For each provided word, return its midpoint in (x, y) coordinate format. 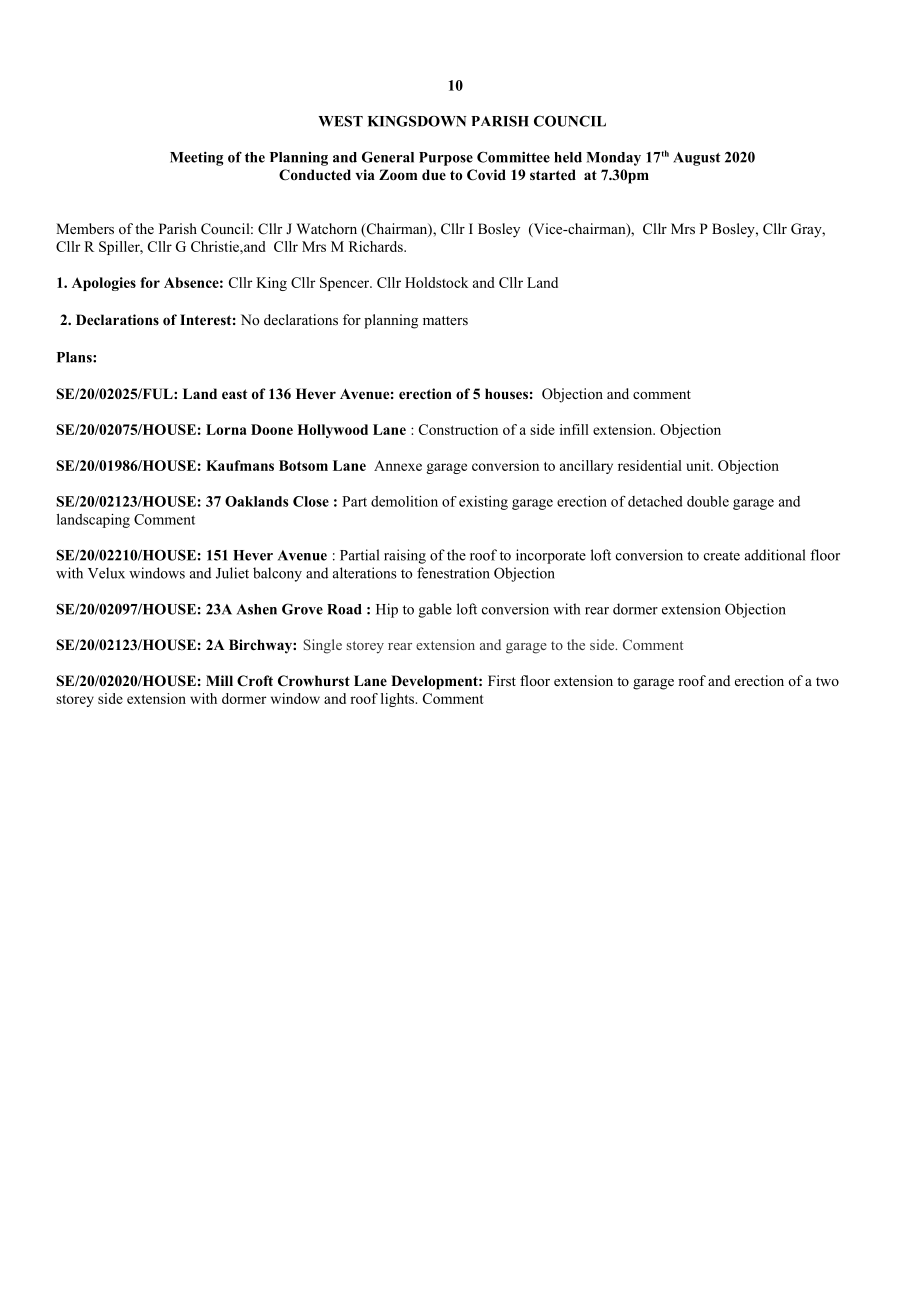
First (502, 680)
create (722, 556)
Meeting (196, 158)
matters (445, 320)
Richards (377, 246)
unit (699, 465)
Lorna (226, 429)
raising (405, 556)
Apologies (104, 284)
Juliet (232, 573)
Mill (219, 680)
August (697, 159)
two (827, 681)
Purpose (446, 159)
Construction (458, 429)
